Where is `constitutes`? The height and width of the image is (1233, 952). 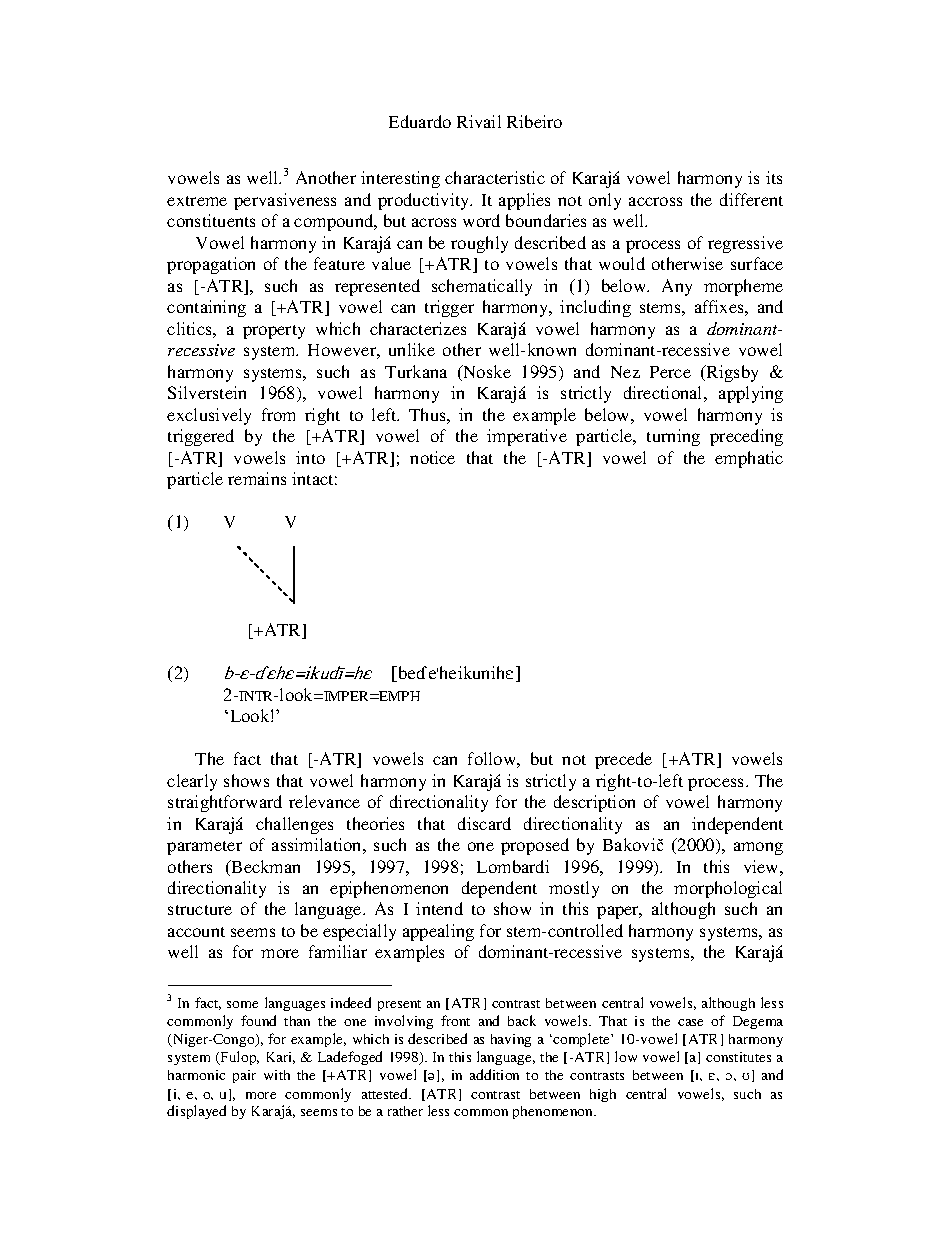
constitutes is located at coordinates (738, 1057).
